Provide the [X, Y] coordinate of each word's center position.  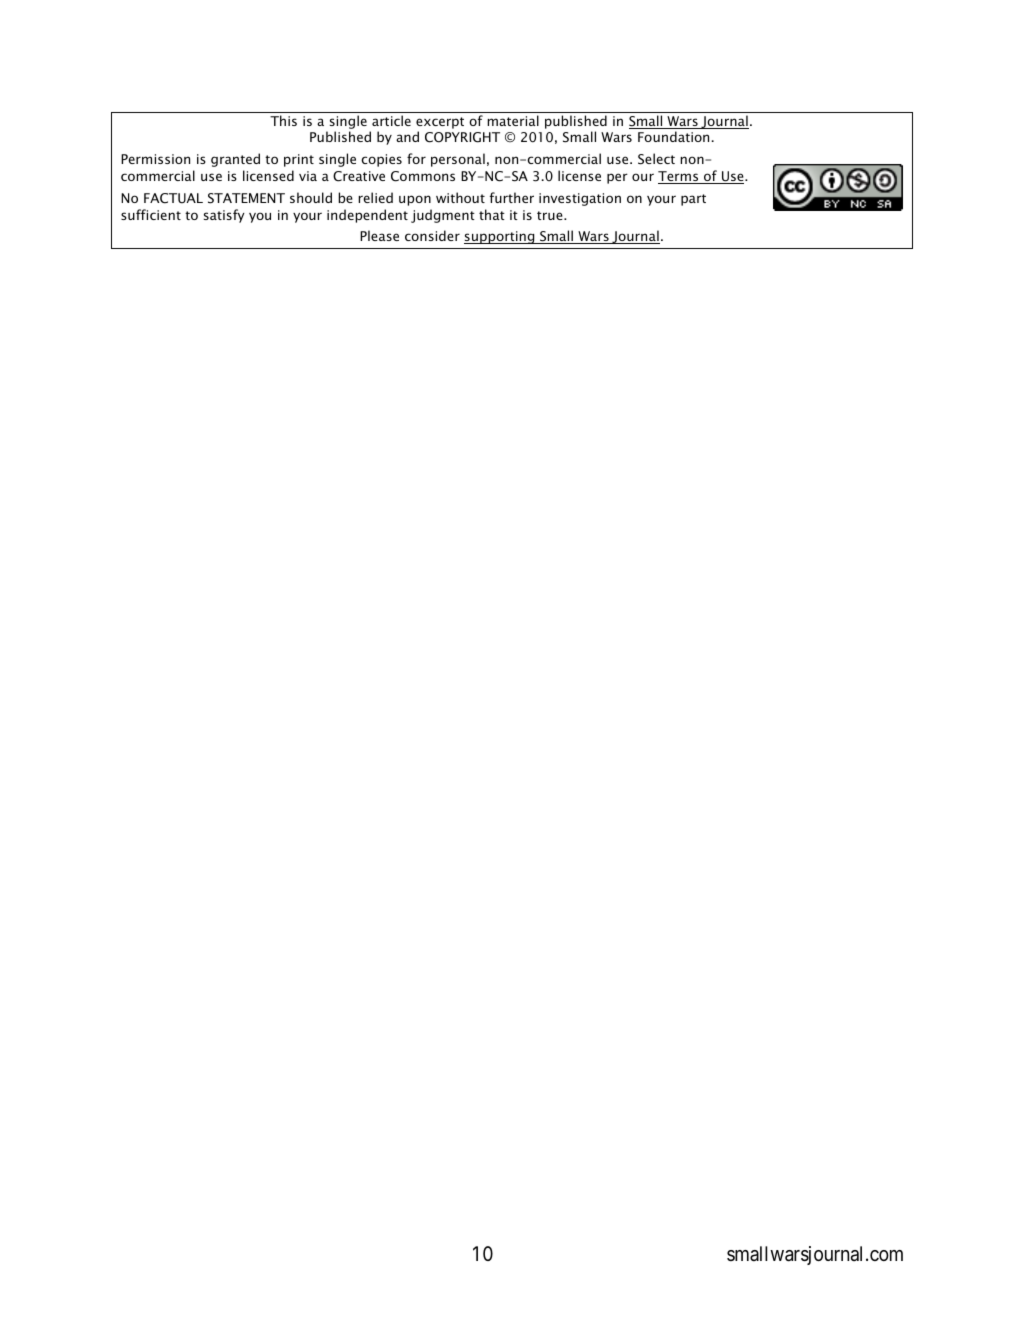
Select [656, 159]
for [416, 158]
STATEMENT [246, 198]
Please [379, 235]
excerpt [440, 123]
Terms [679, 177]
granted [235, 160]
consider [432, 235]
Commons [423, 176]
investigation [580, 199]
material [513, 120]
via [308, 176]
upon [415, 200]
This [283, 120]
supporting [500, 237]
